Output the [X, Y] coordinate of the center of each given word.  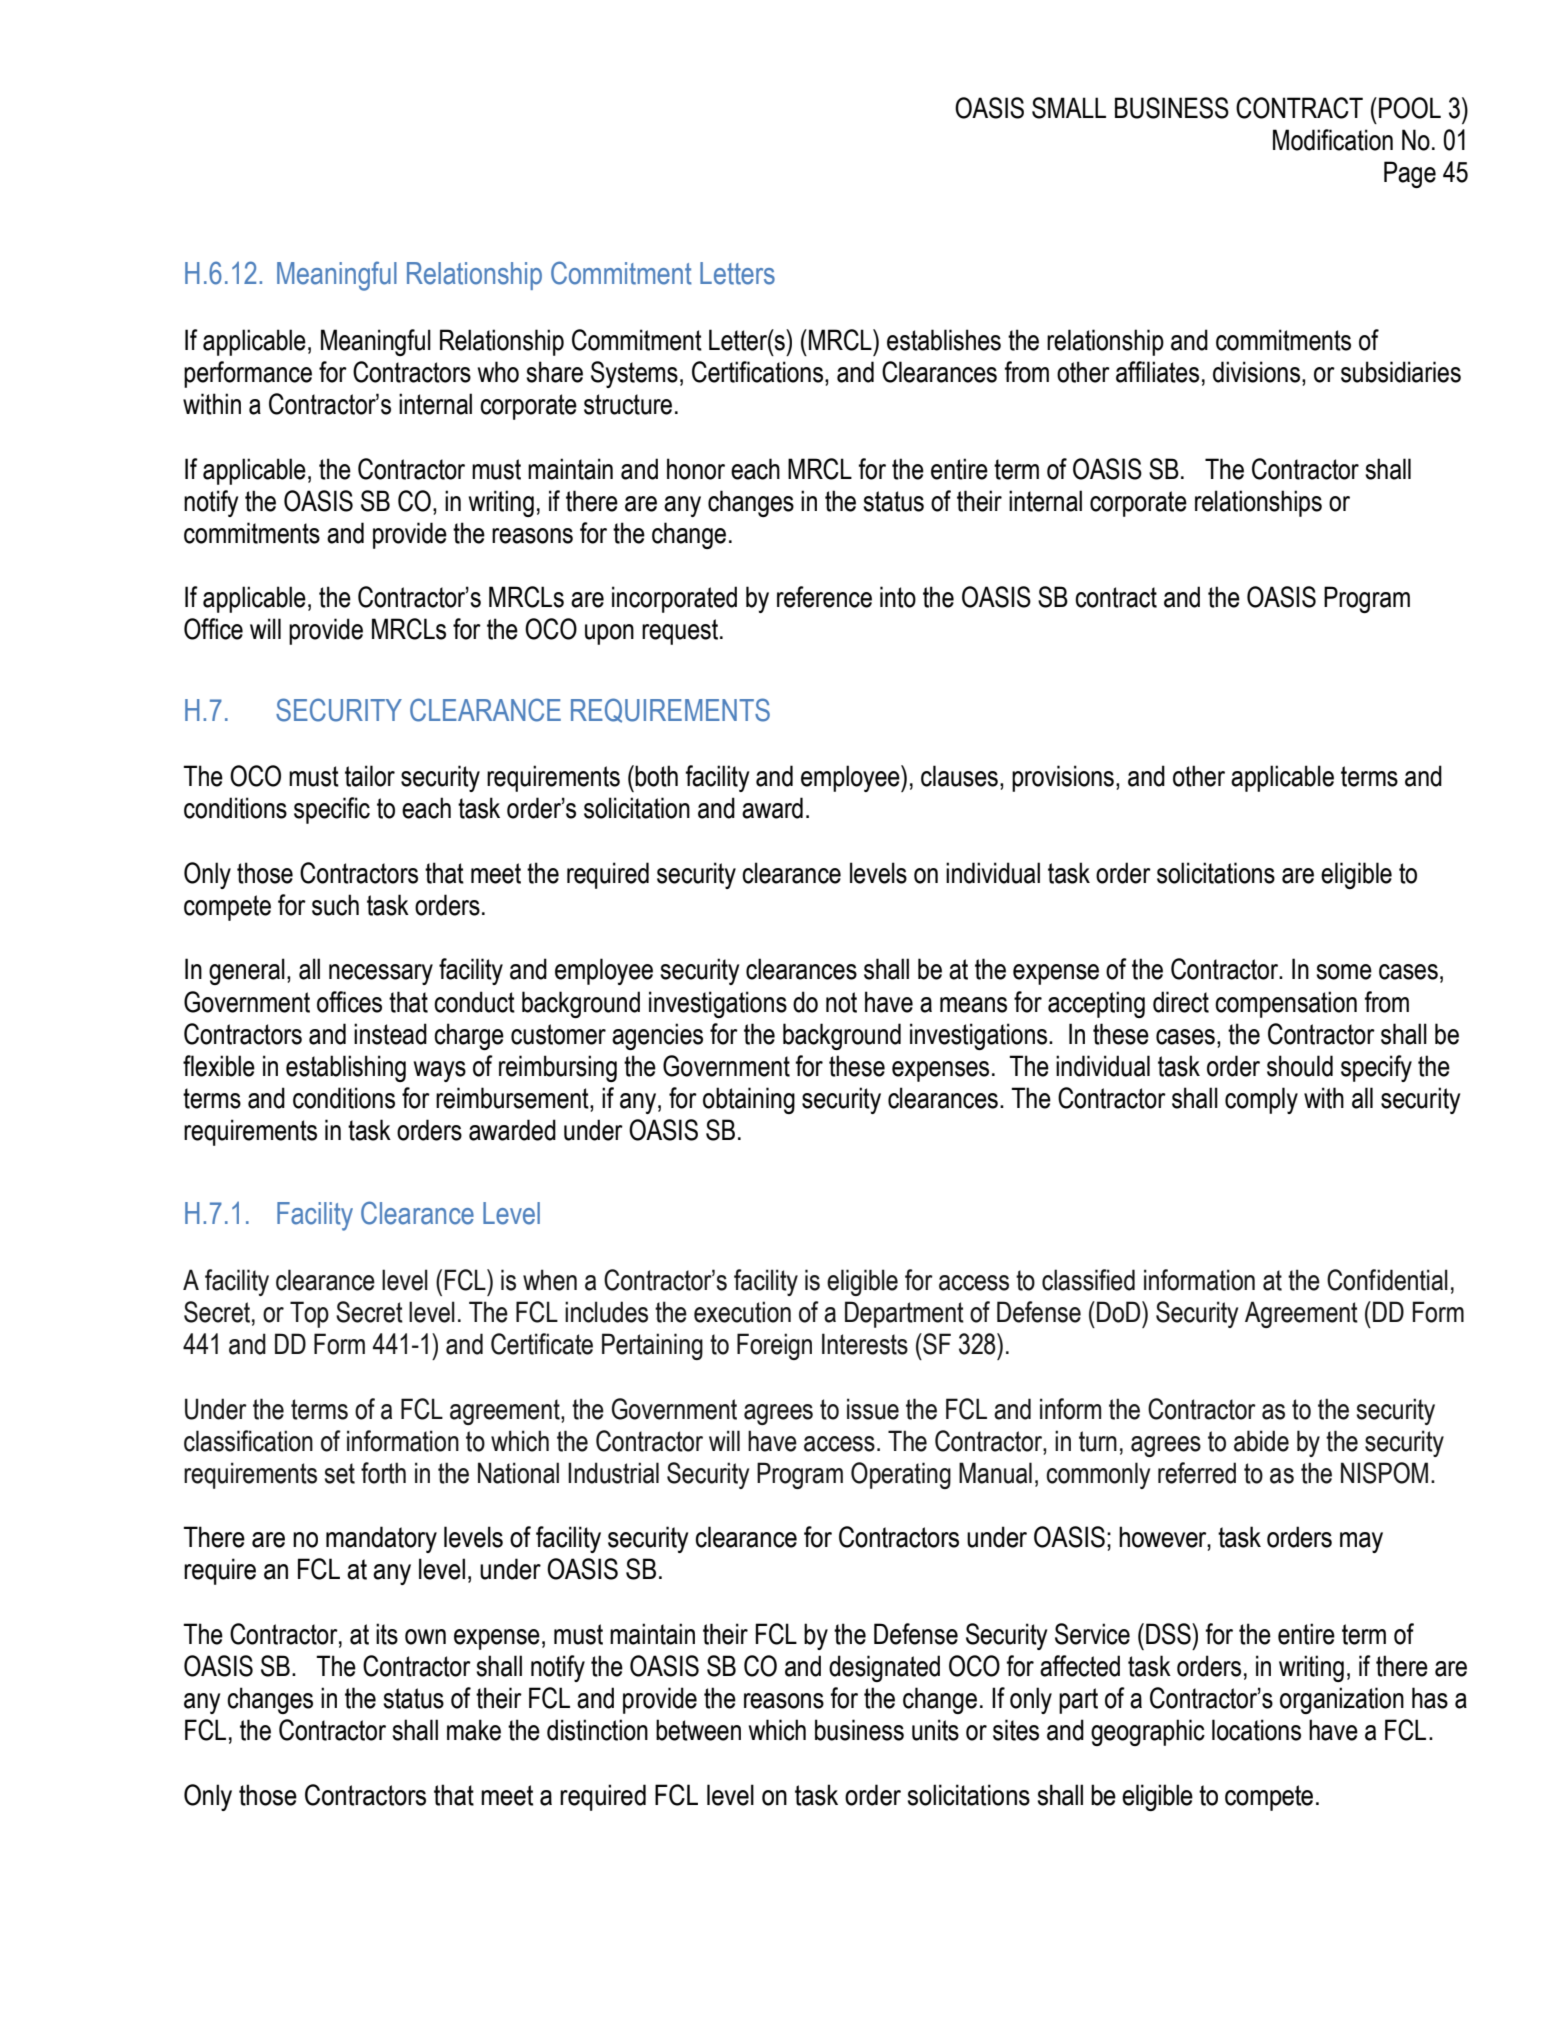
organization [1342, 1700]
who [498, 372]
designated [884, 1668]
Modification [1333, 140]
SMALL [1069, 108]
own [425, 1637]
